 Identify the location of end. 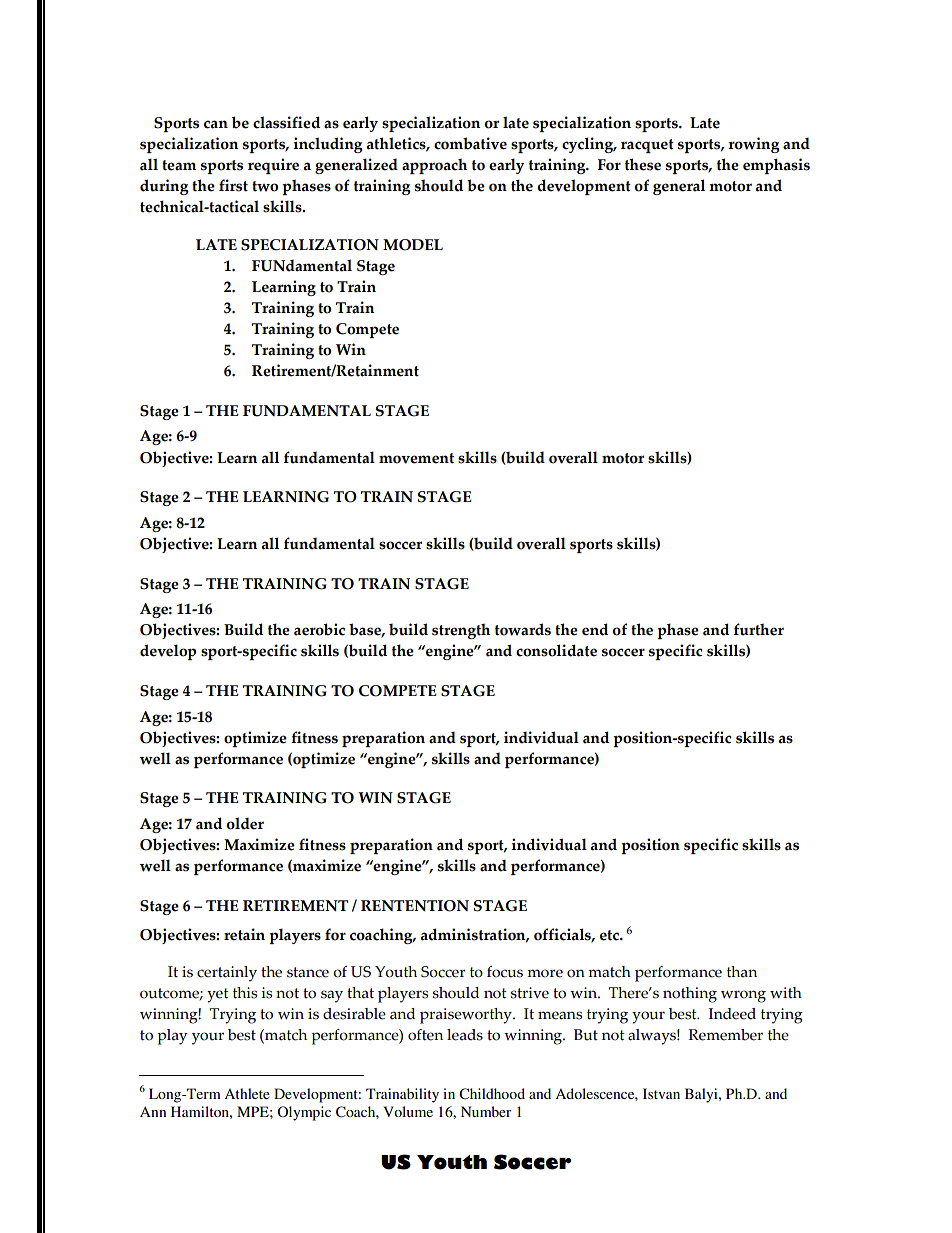
(595, 629).
